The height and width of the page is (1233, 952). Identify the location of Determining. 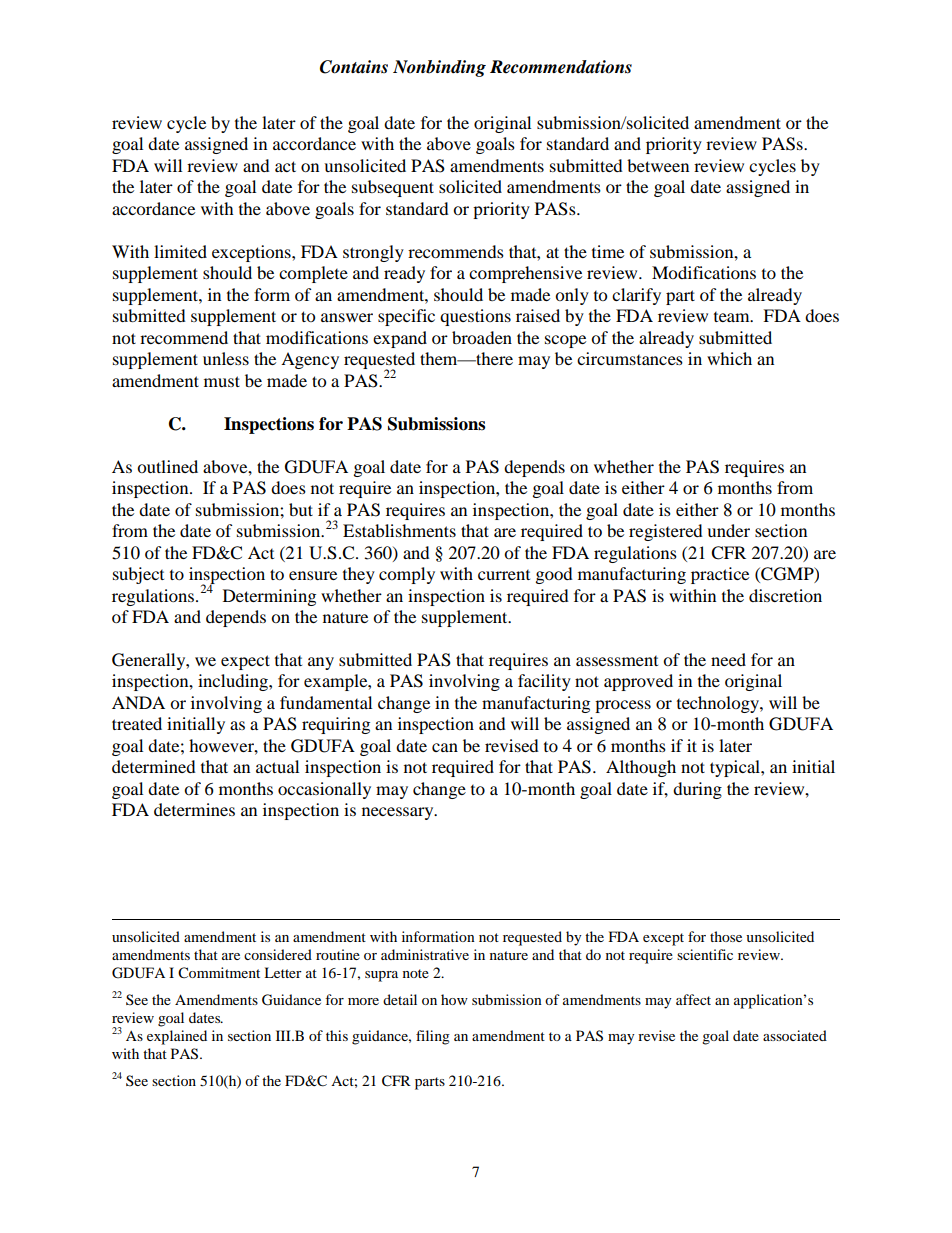
(269, 597).
